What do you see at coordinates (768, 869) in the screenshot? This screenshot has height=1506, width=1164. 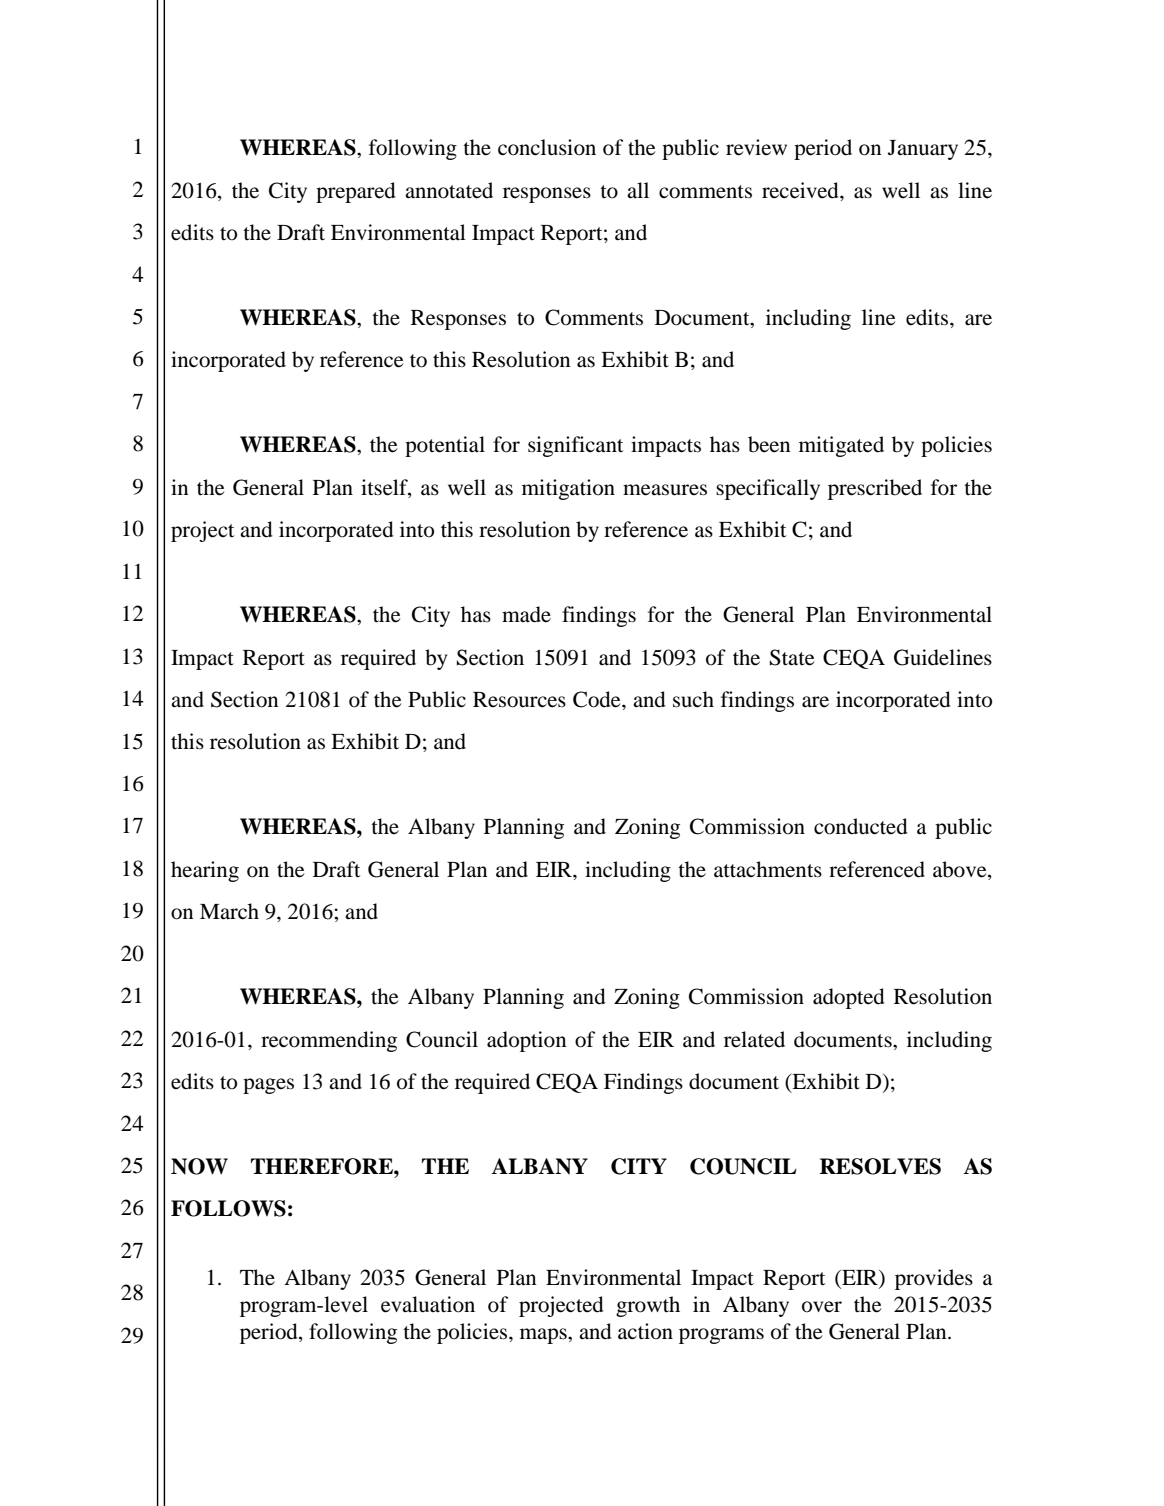 I see `attachments` at bounding box center [768, 869].
